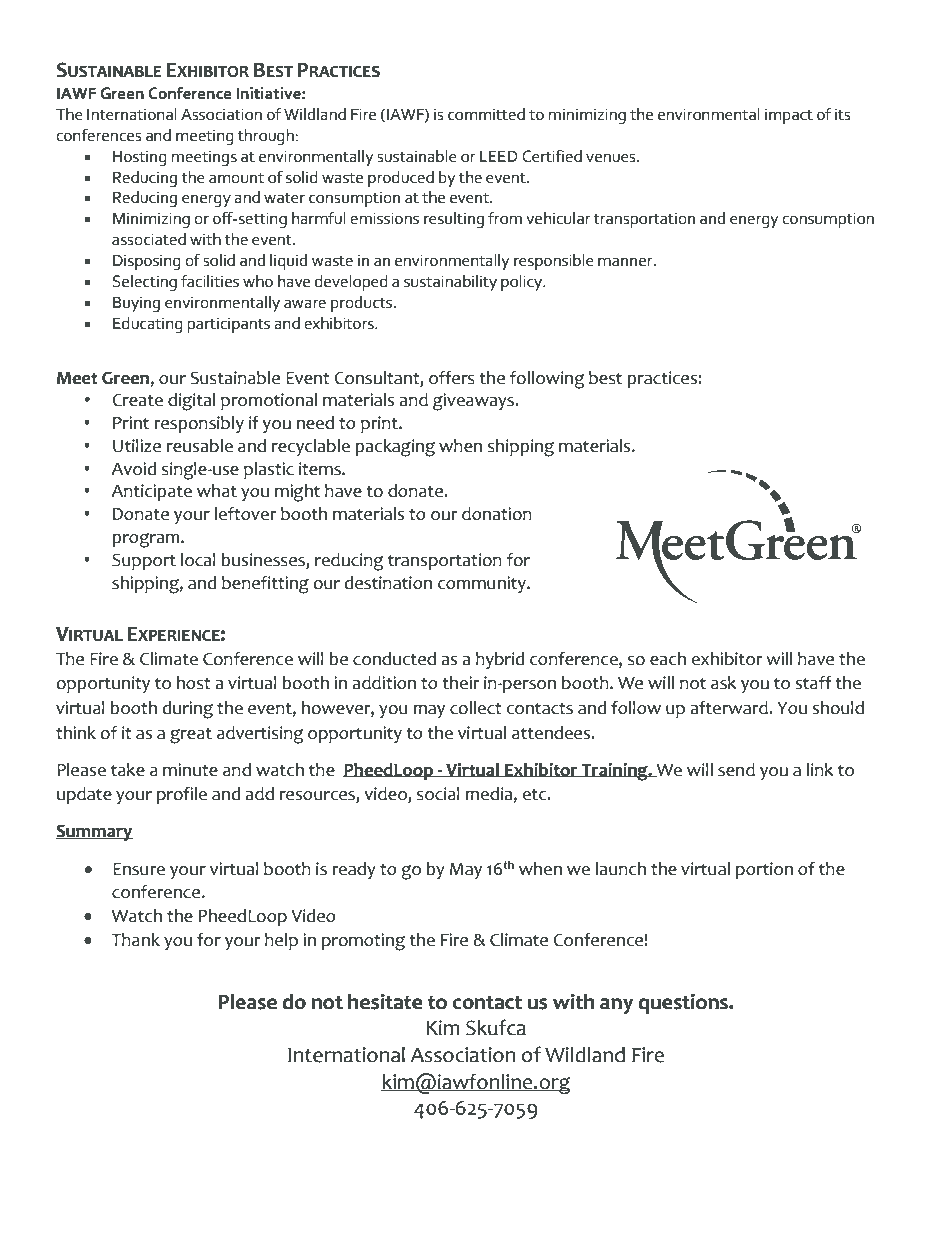 The height and width of the page is (1233, 952). Describe the element at coordinates (616, 1006) in the page. I see `any` at that location.
